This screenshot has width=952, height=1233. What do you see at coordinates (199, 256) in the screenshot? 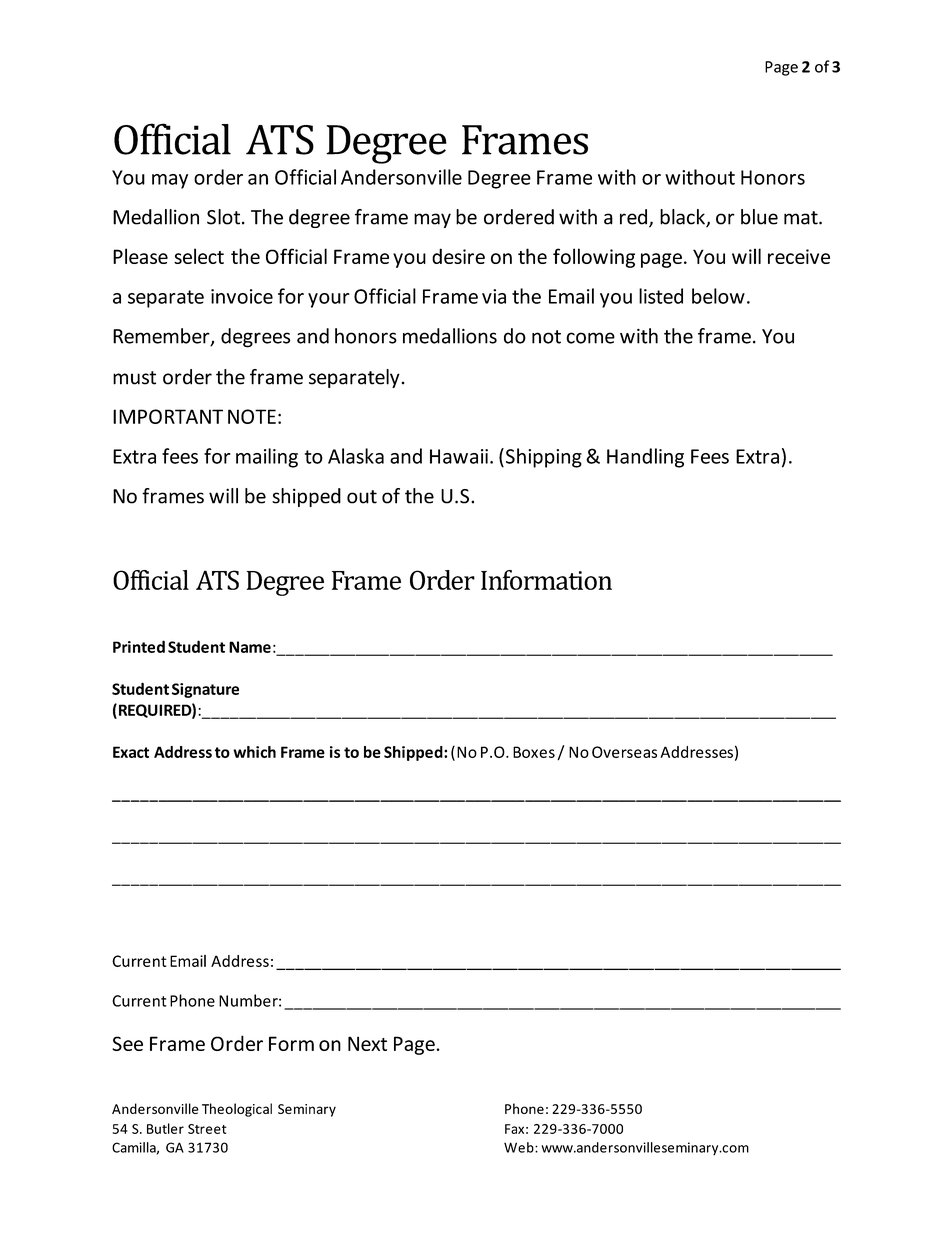
I see `select` at bounding box center [199, 256].
